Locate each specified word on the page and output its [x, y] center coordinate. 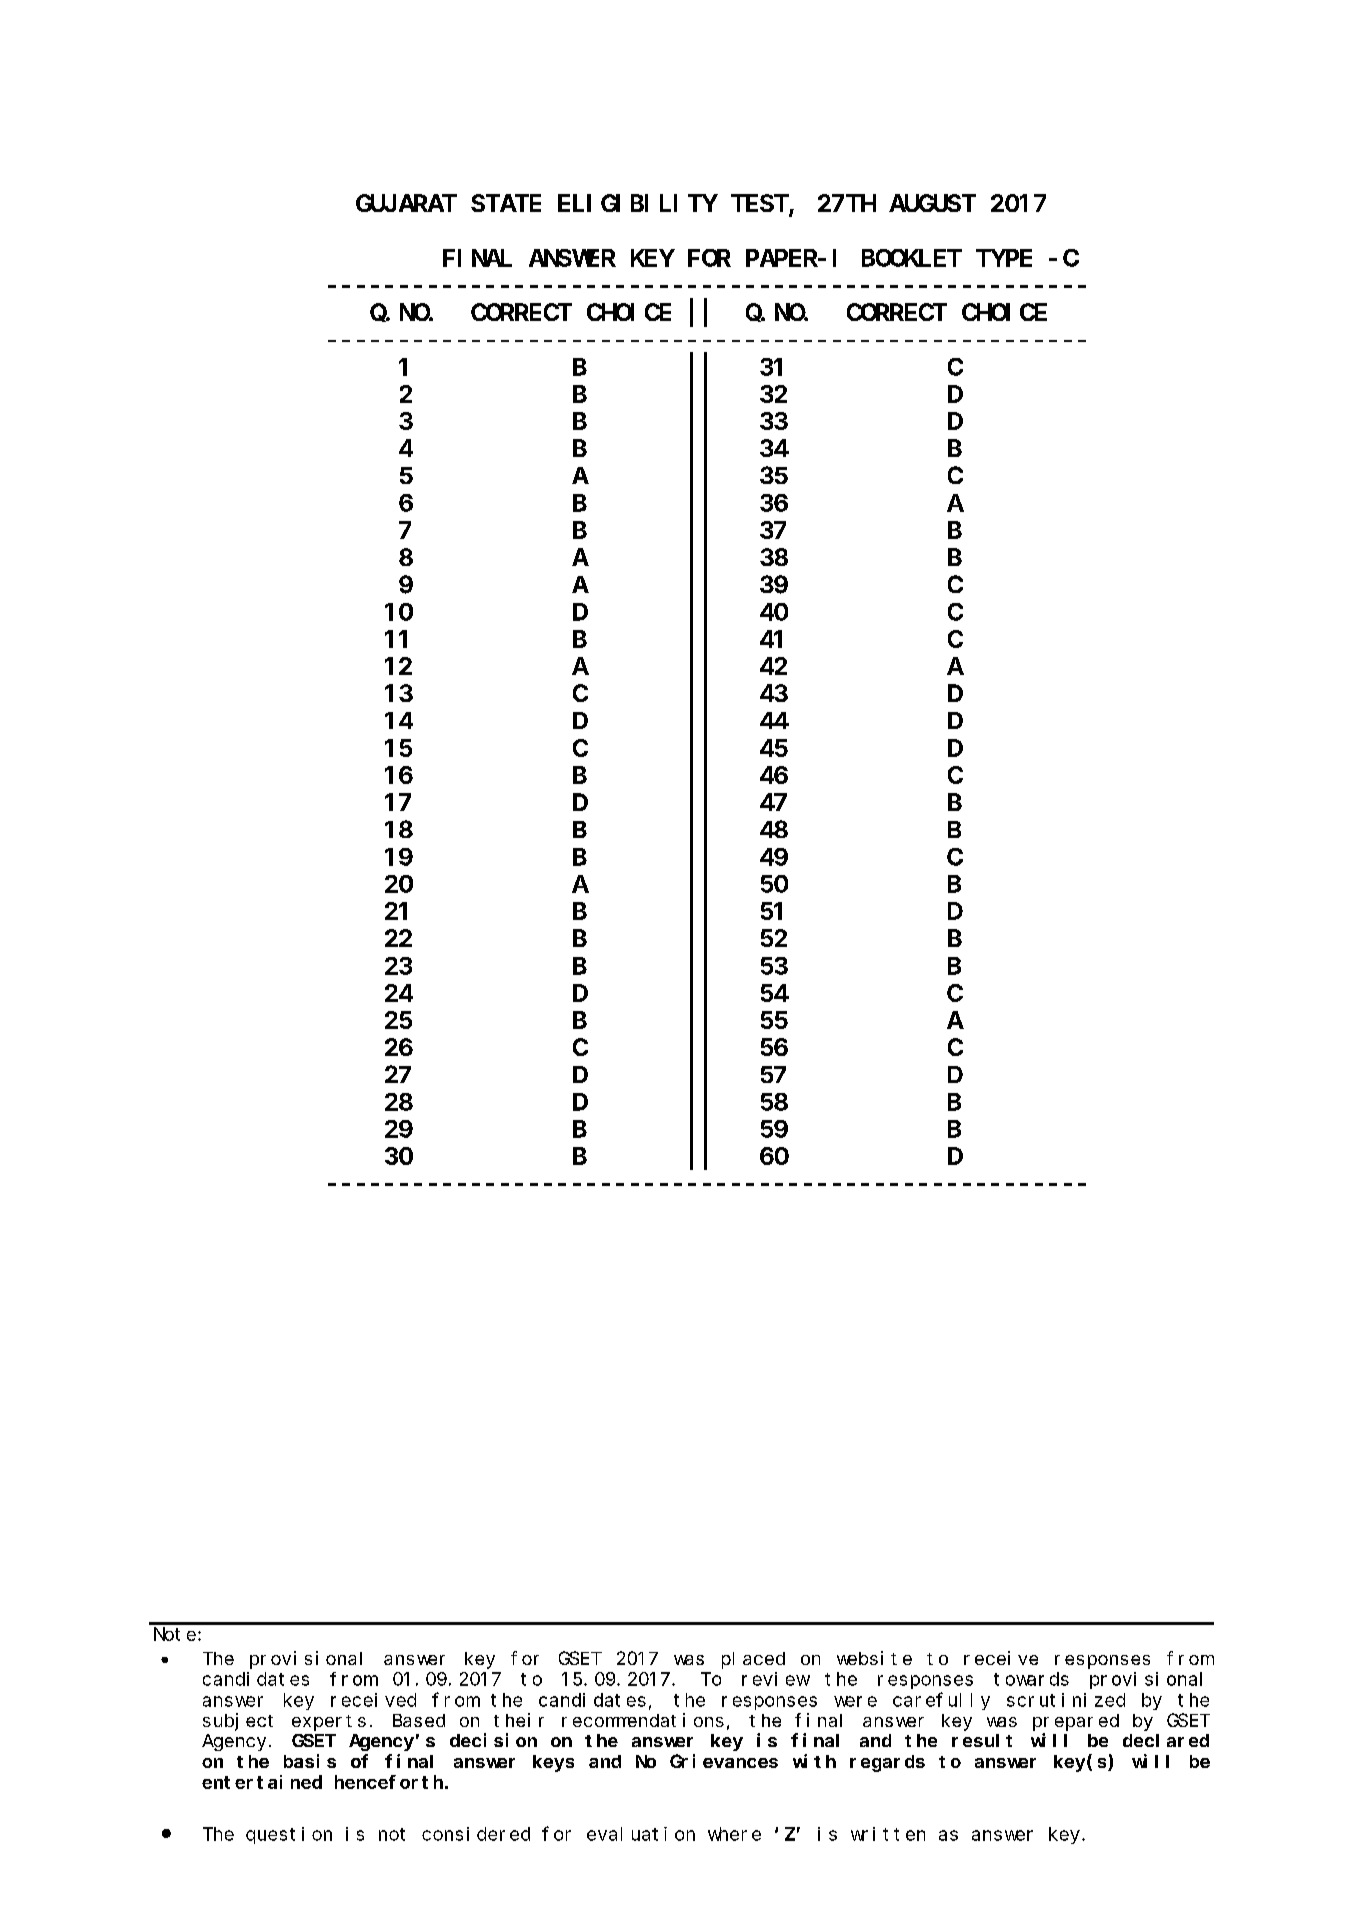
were [855, 1701]
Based [419, 1720]
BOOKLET [912, 258]
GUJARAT [406, 204]
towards [1031, 1679]
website [874, 1658]
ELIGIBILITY [637, 204]
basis [310, 1761]
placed [753, 1660]
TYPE [1004, 258]
